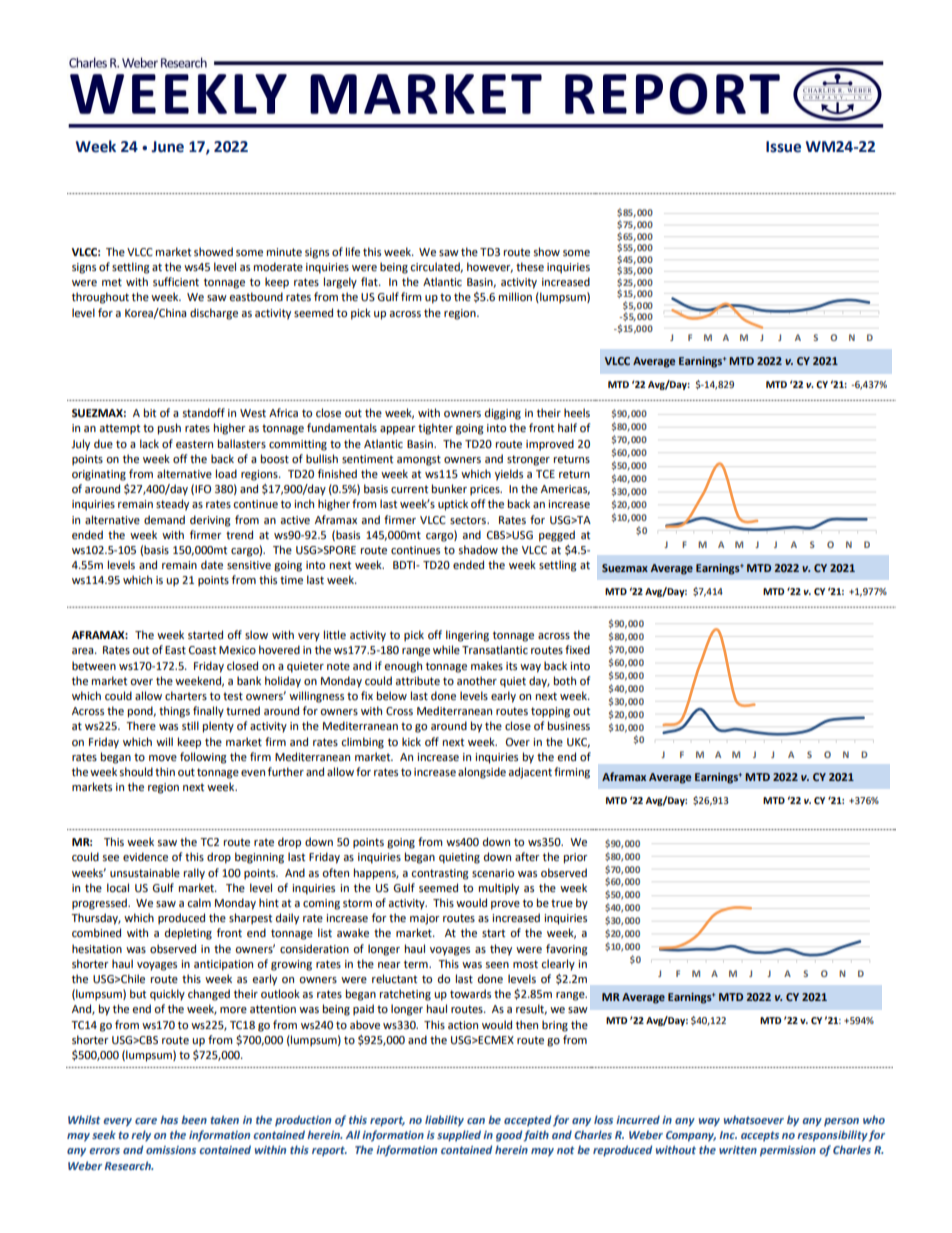  I want to click on steady, so click(172, 505).
